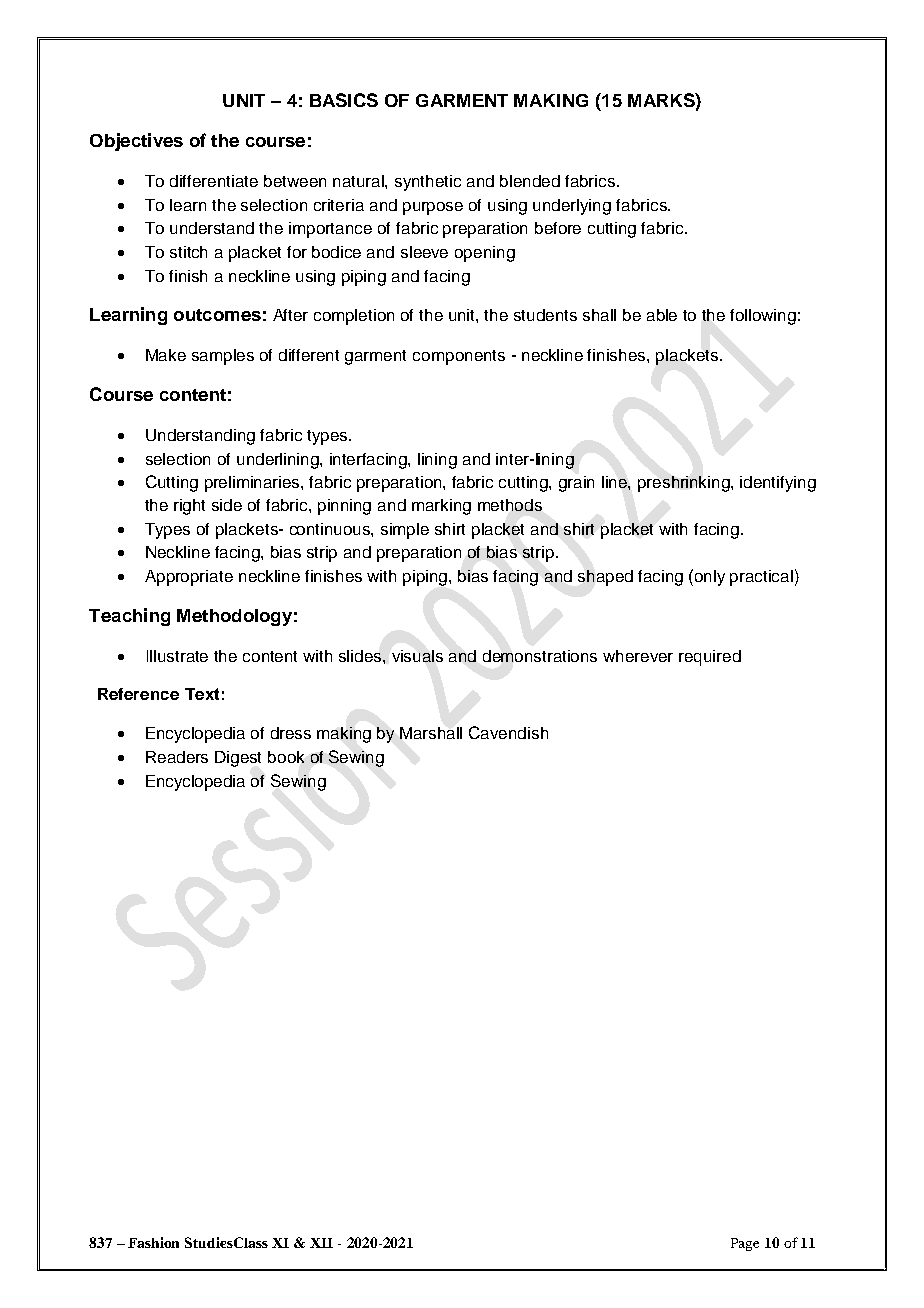  Describe the element at coordinates (136, 142) in the document. I see `Objectives` at that location.
